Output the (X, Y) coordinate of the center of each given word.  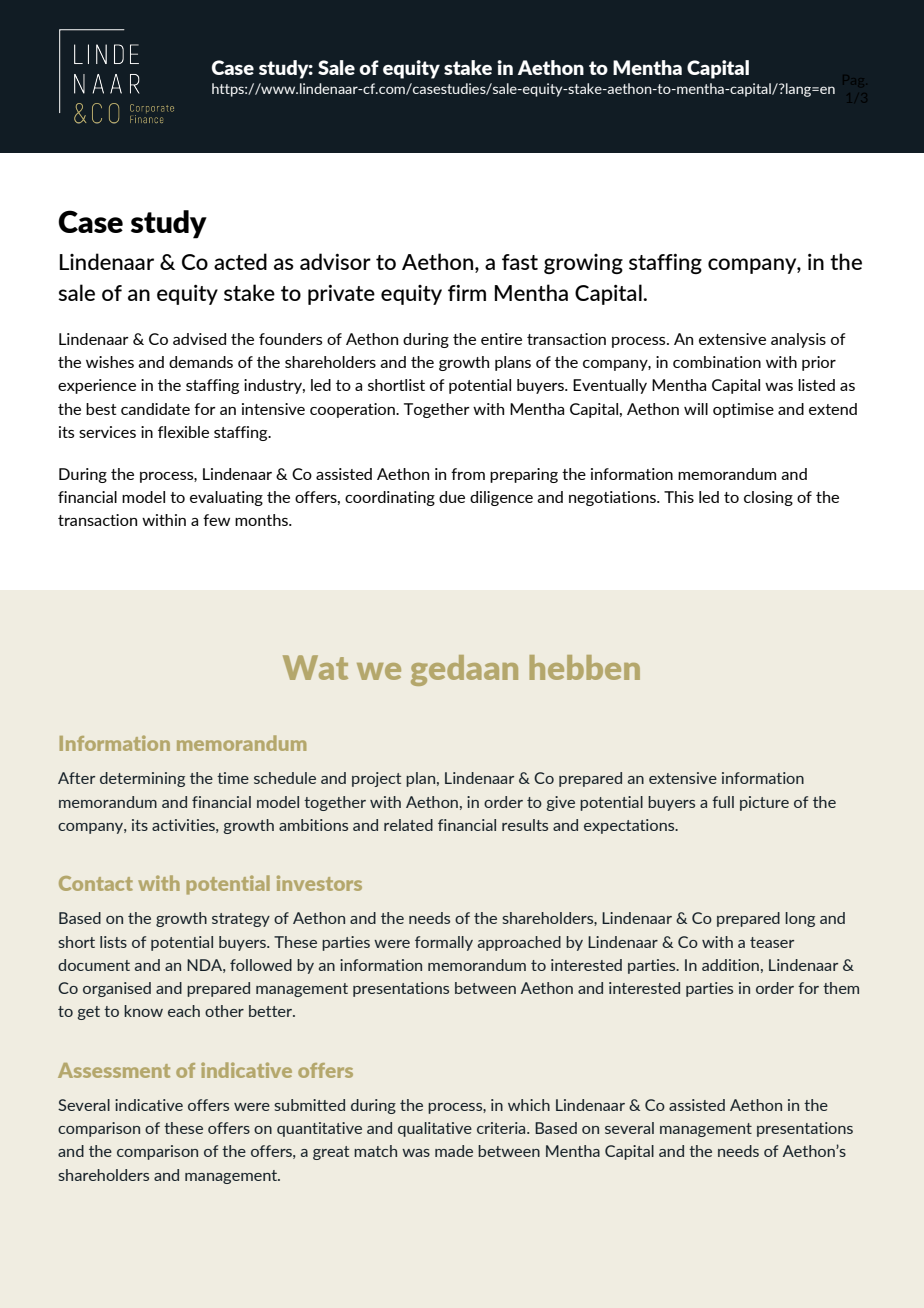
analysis (798, 340)
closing (768, 498)
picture (764, 803)
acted (240, 261)
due (452, 497)
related (408, 825)
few (216, 520)
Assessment (114, 1070)
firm (467, 292)
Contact (96, 883)
